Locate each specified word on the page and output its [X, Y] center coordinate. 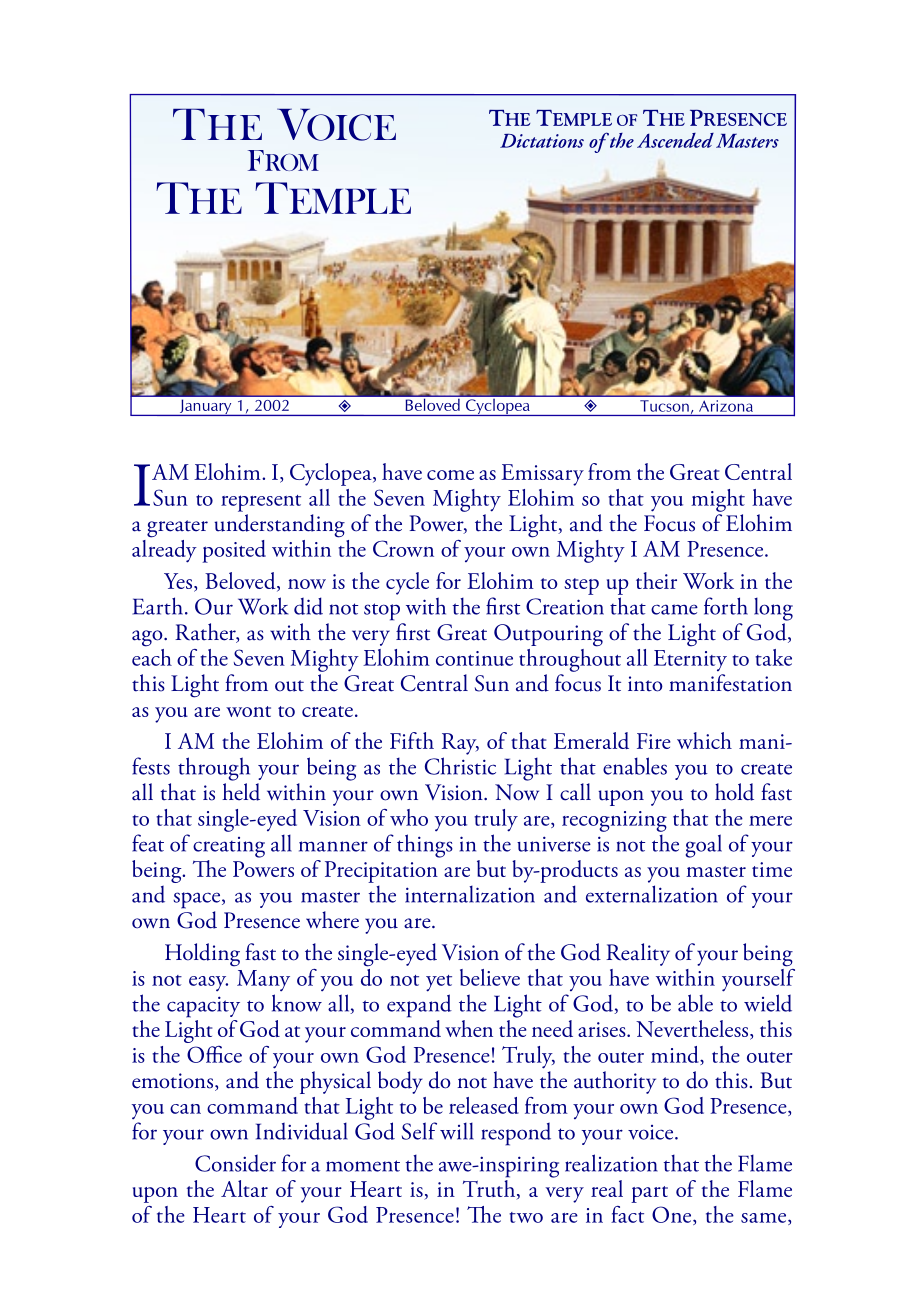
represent [261, 503]
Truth [490, 1188]
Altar [244, 1188]
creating [229, 847]
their [656, 580]
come [450, 475]
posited [234, 551]
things [425, 846]
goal [703, 846]
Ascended [675, 140]
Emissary [542, 475]
